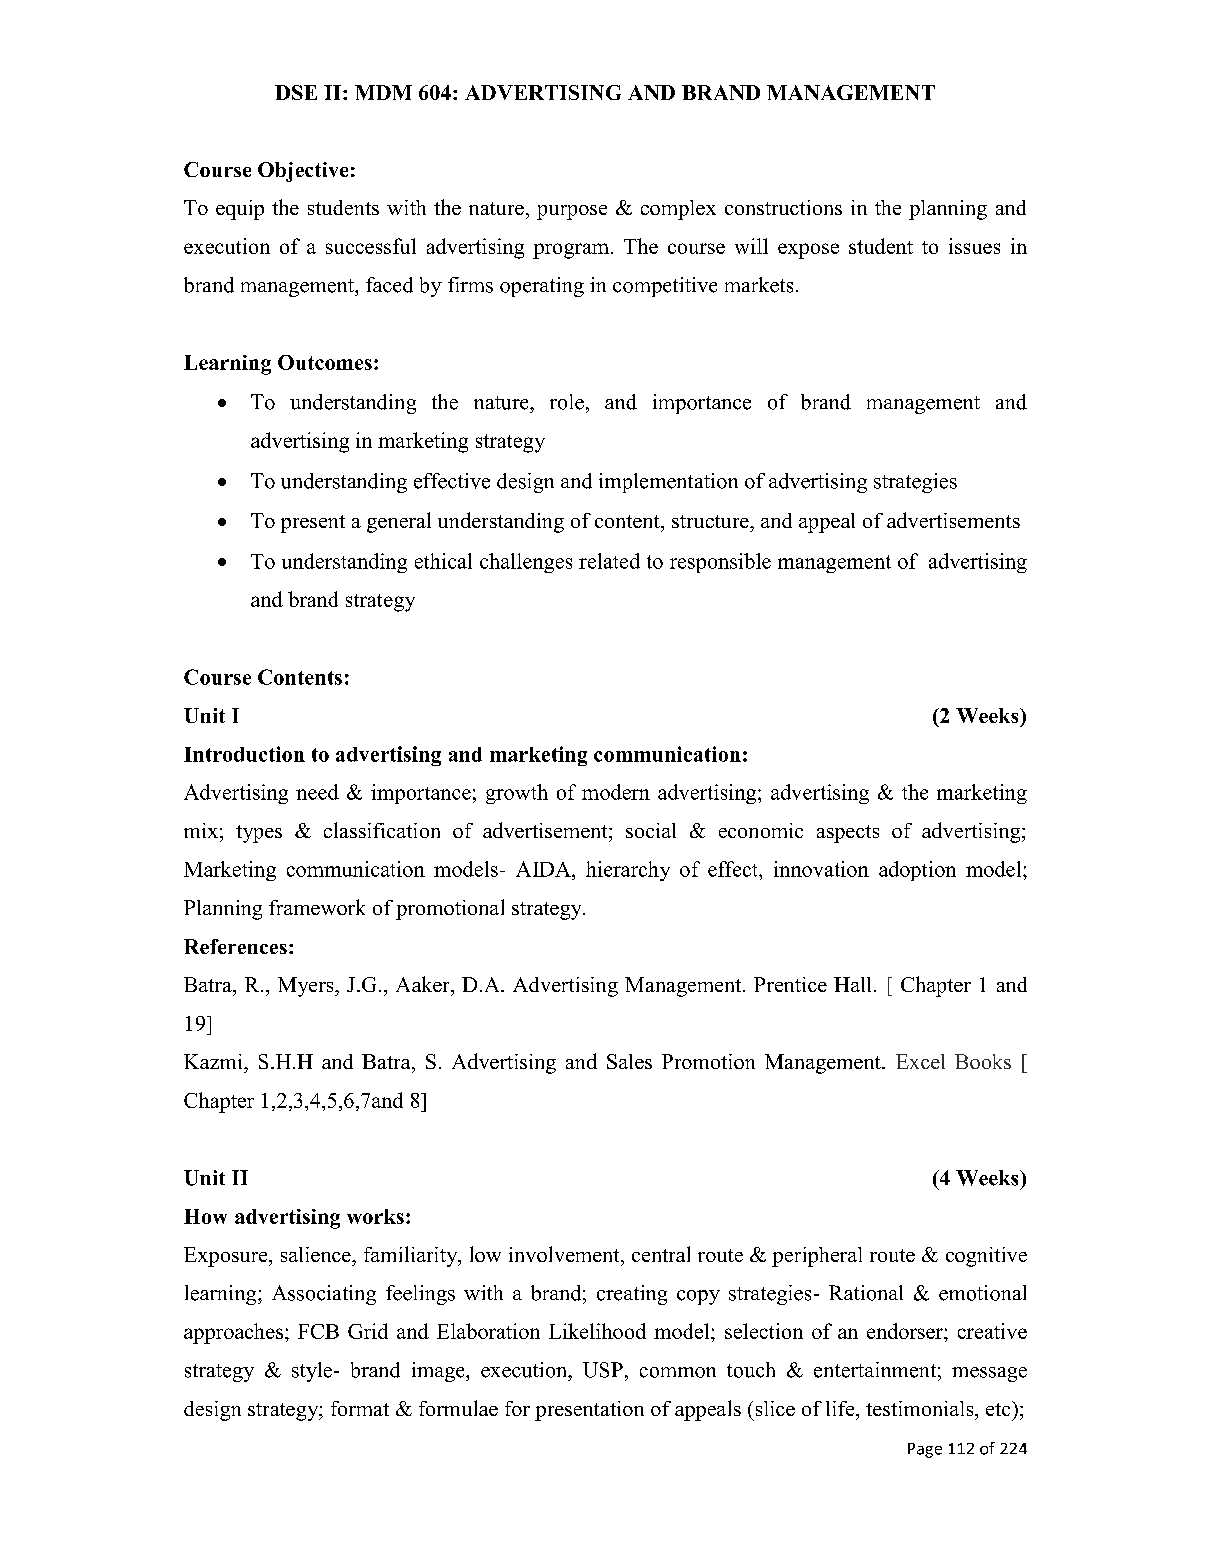  Describe the element at coordinates (616, 792) in the page. I see `modern` at that location.
